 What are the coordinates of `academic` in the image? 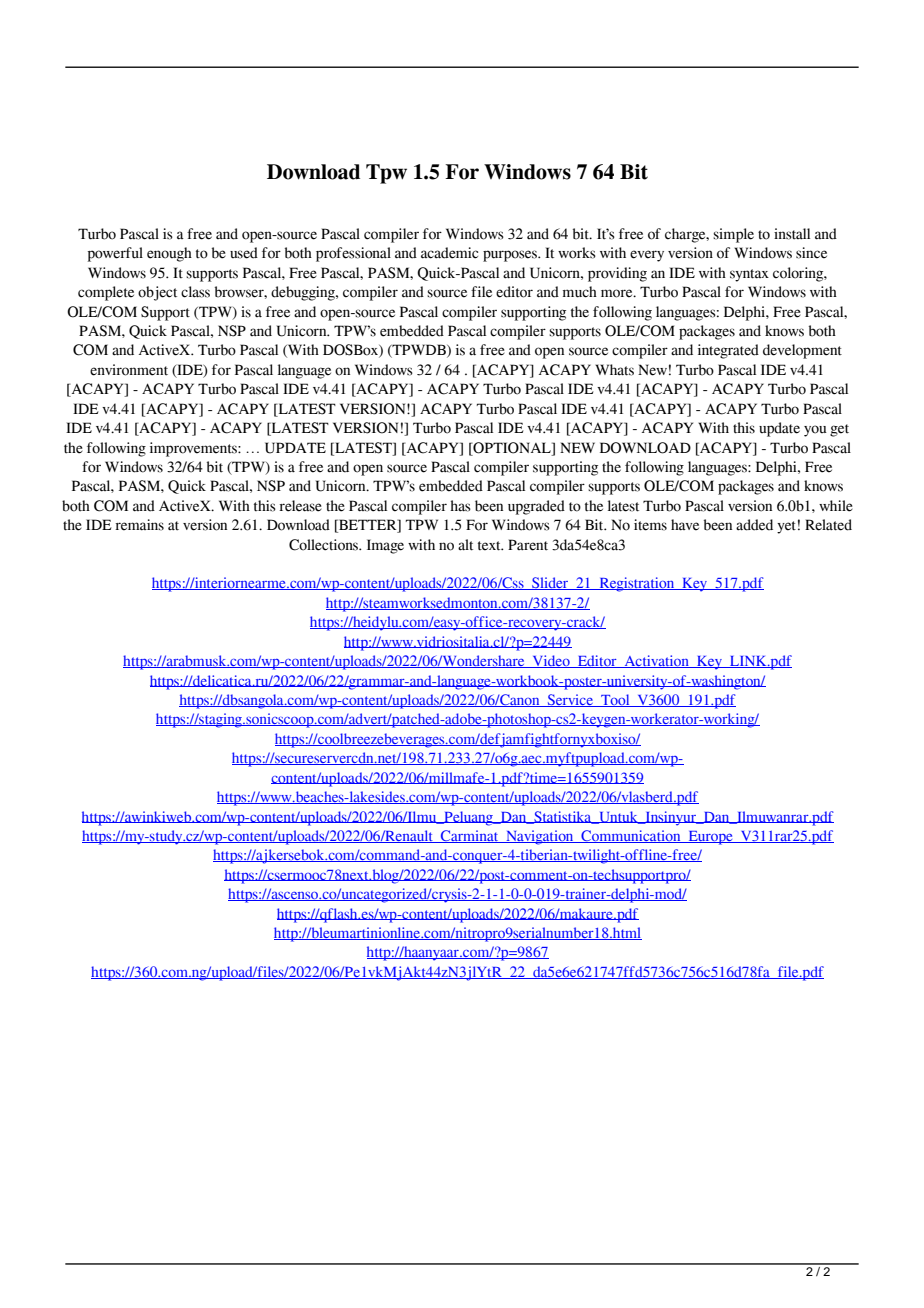 It's located at (449, 253).
